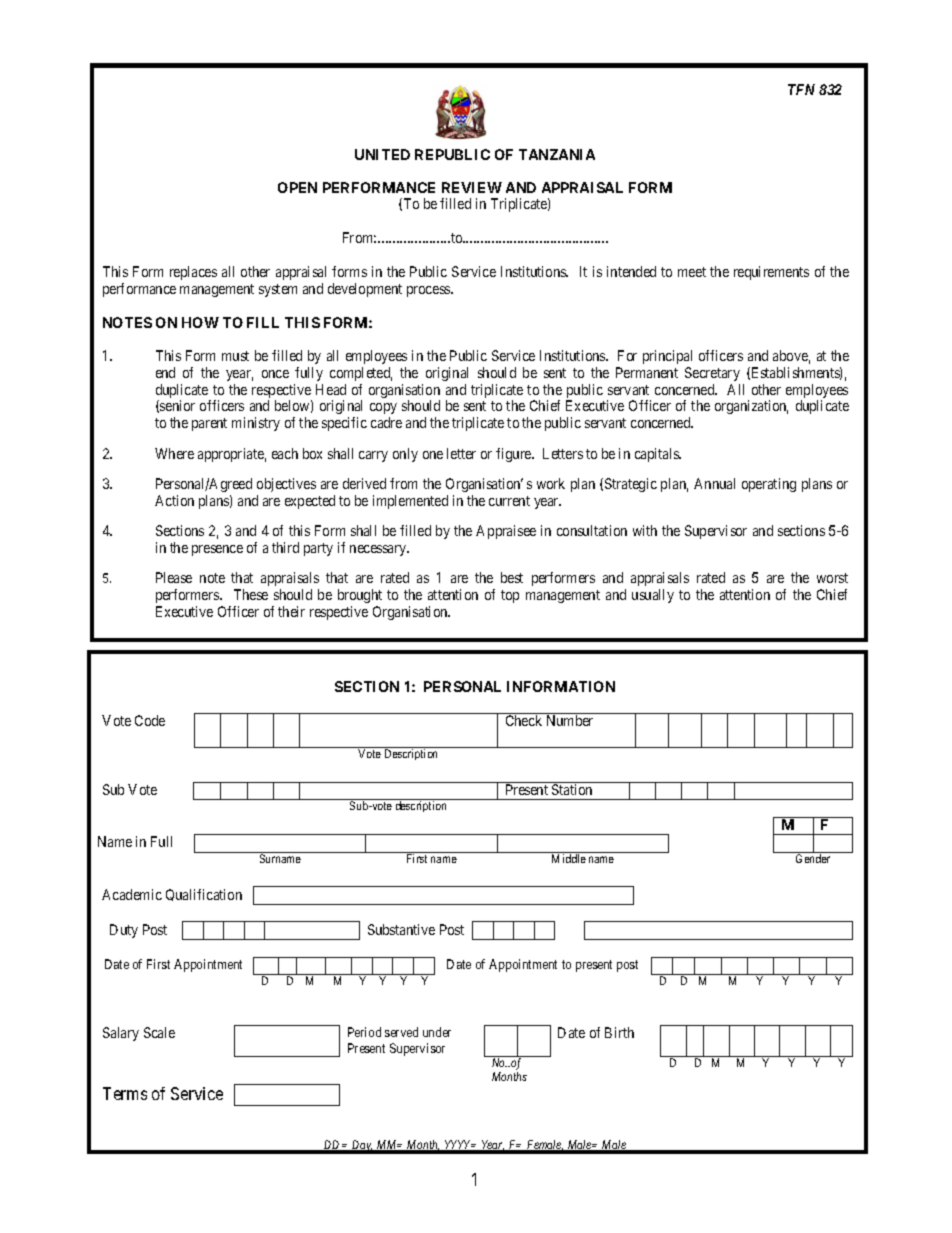 This screenshot has height=1233, width=952. I want to click on Scale, so click(159, 1032).
